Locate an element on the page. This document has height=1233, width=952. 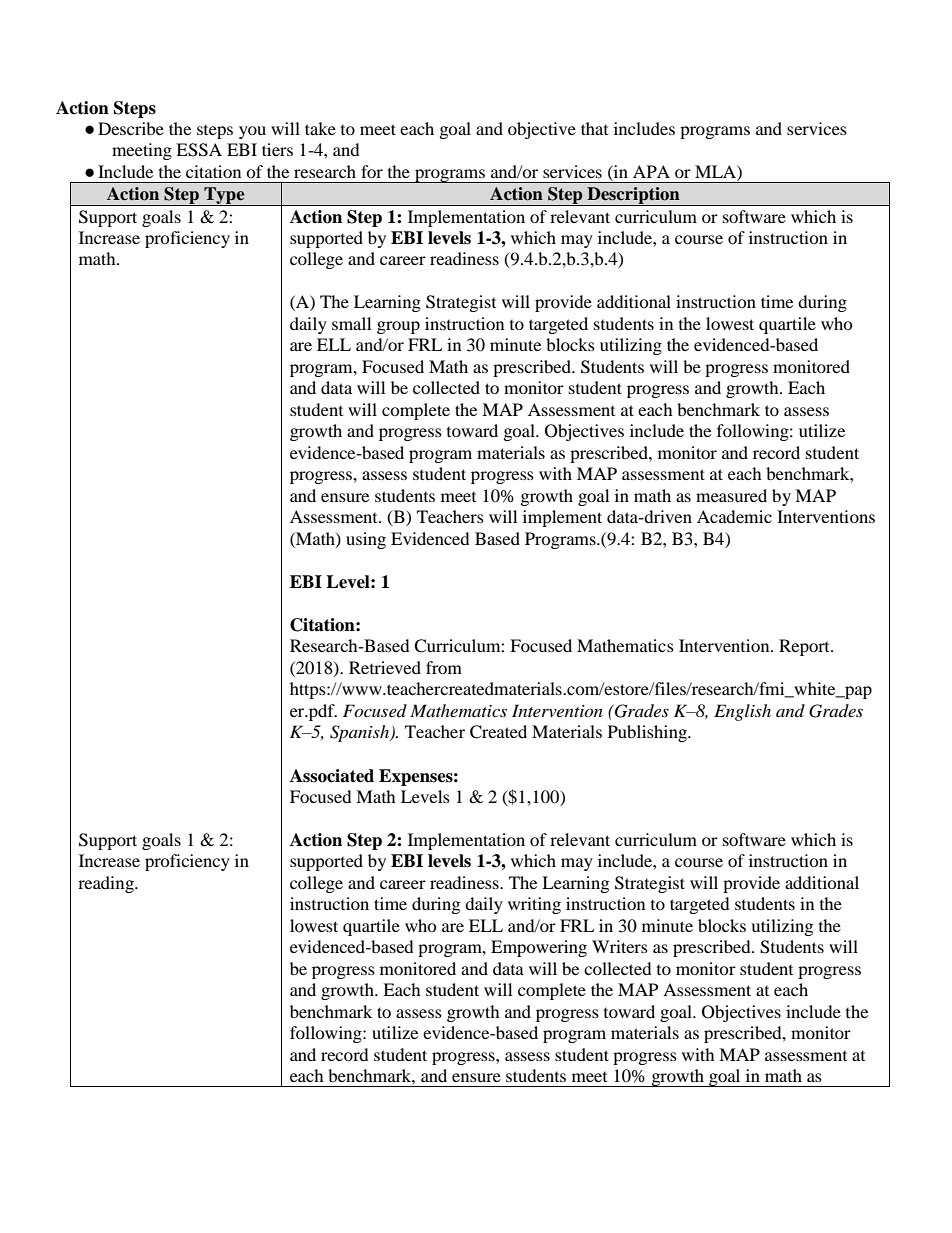
writing is located at coordinates (534, 905).
